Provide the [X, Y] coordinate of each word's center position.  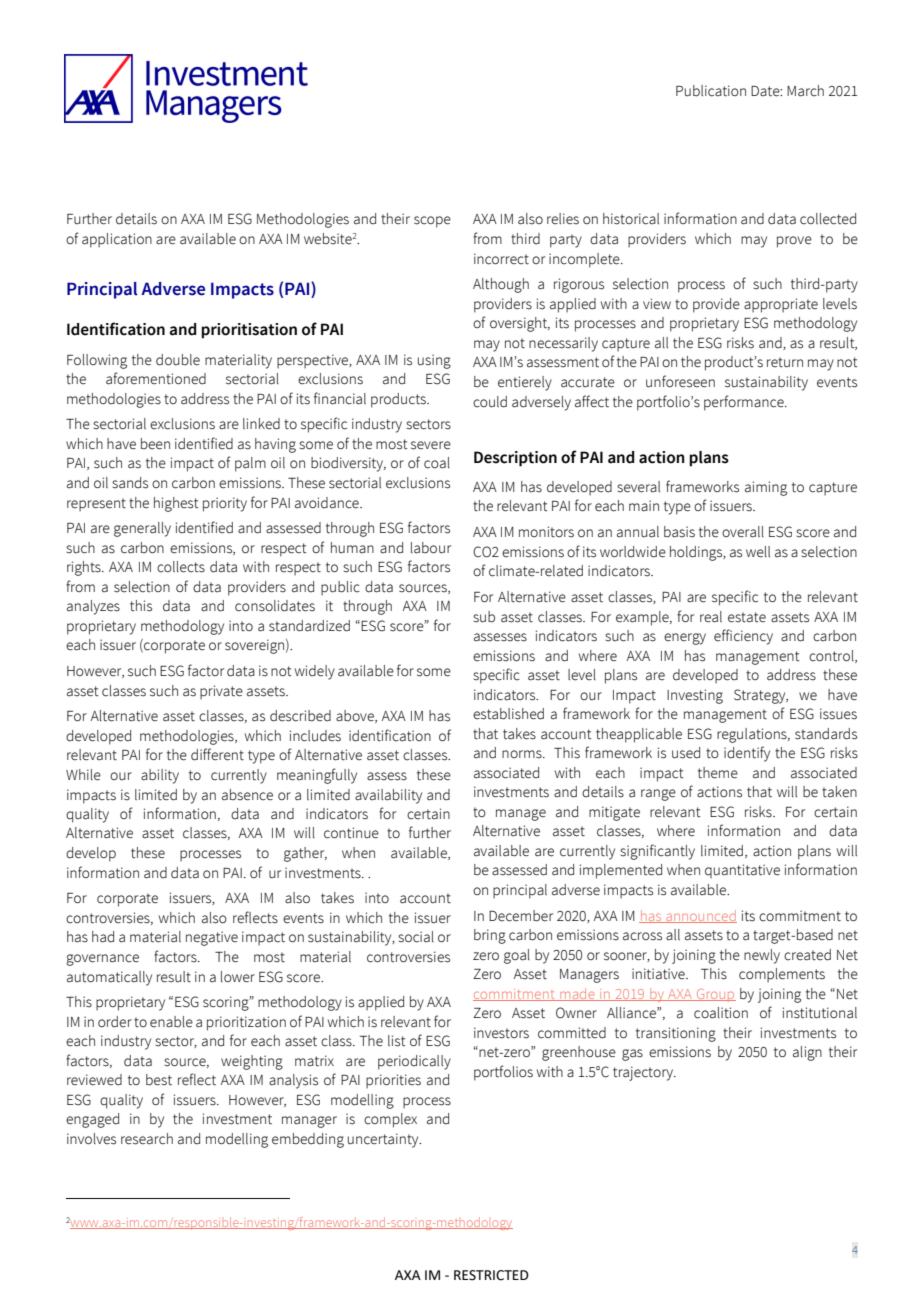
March [805, 91]
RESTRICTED [491, 1275]
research [147, 1139]
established [508, 714]
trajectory [644, 1073]
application [117, 240]
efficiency [743, 637]
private [221, 692]
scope [432, 222]
